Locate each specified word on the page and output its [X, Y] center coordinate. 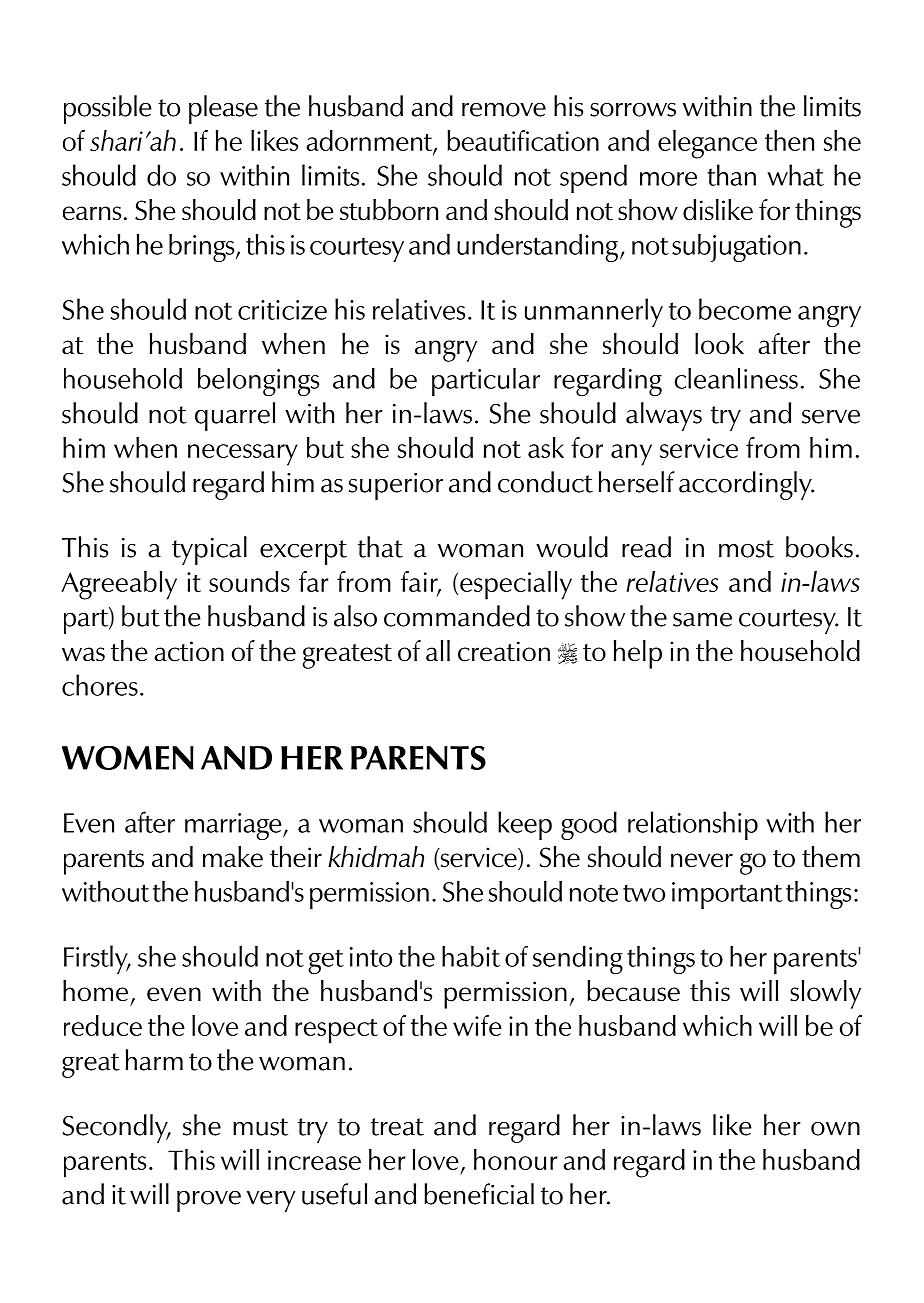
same [702, 620]
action [189, 651]
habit [471, 956]
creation [504, 651]
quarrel [235, 416]
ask [546, 447]
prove [209, 1201]
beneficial [479, 1194]
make [233, 857]
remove [504, 110]
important [727, 895]
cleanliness [736, 378]
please [223, 109]
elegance [707, 144]
